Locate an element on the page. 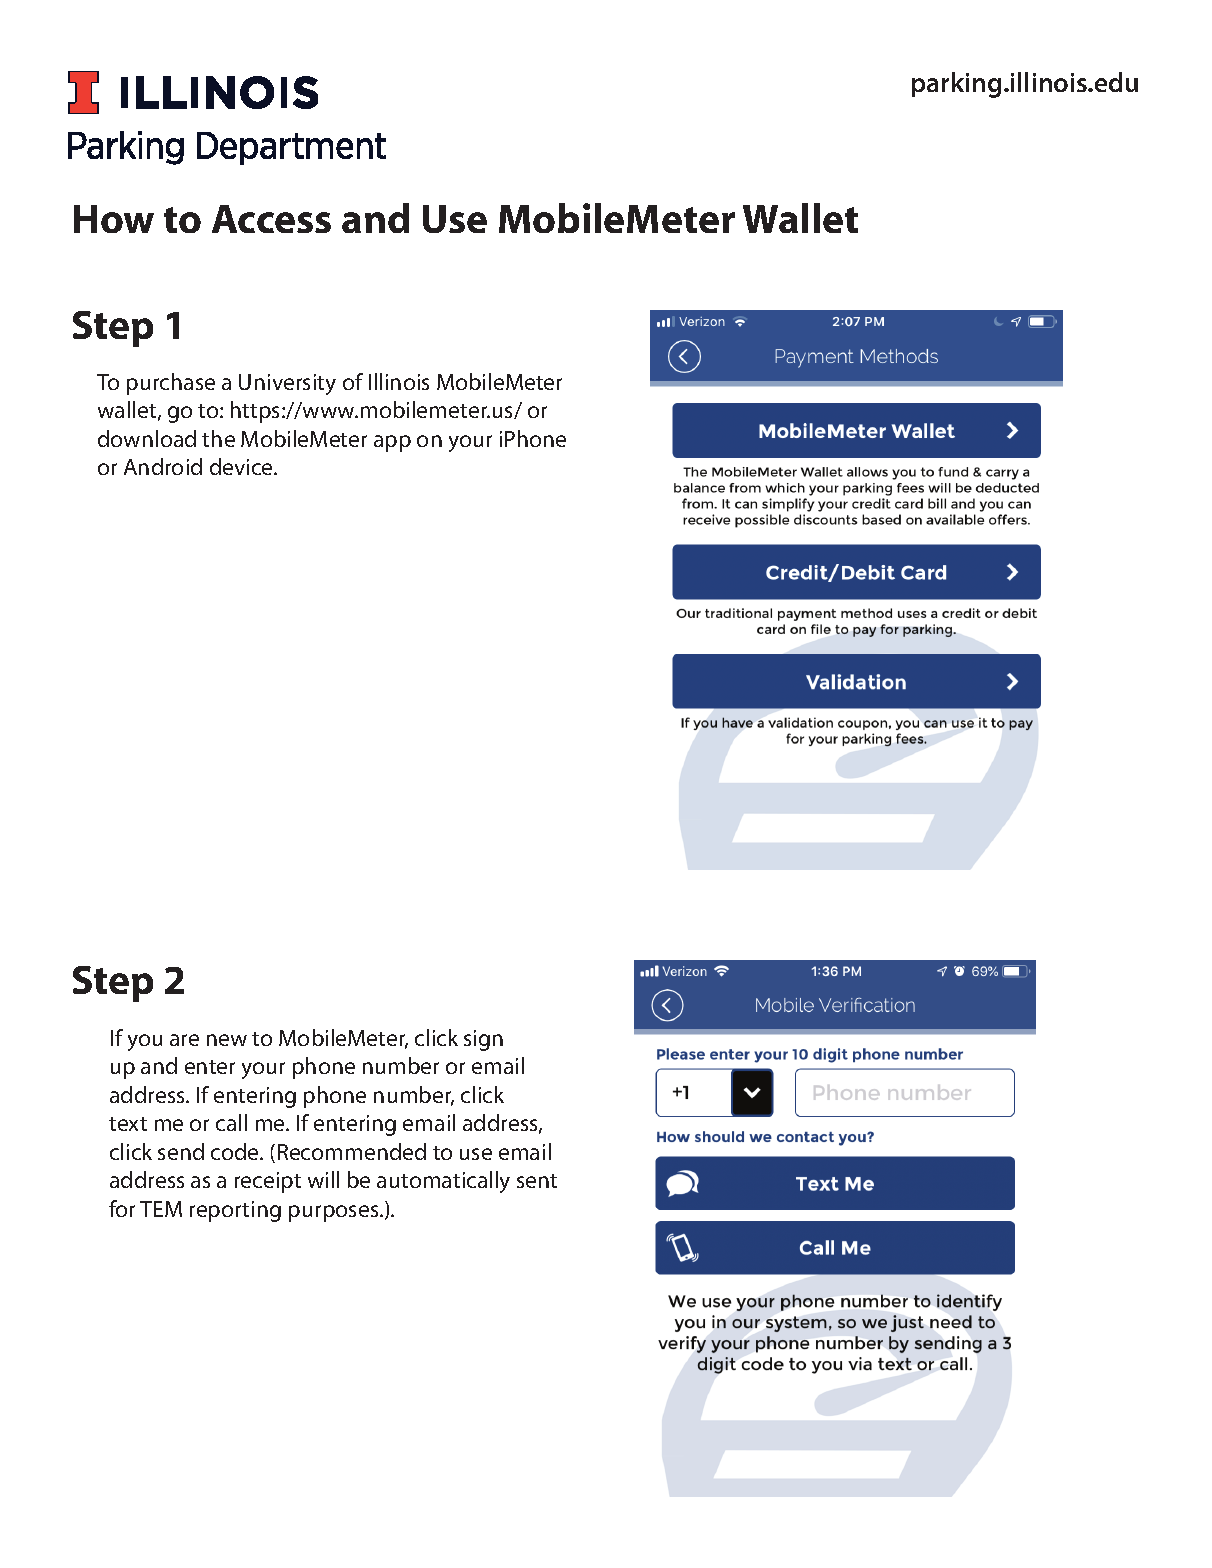  How is located at coordinates (114, 219).
